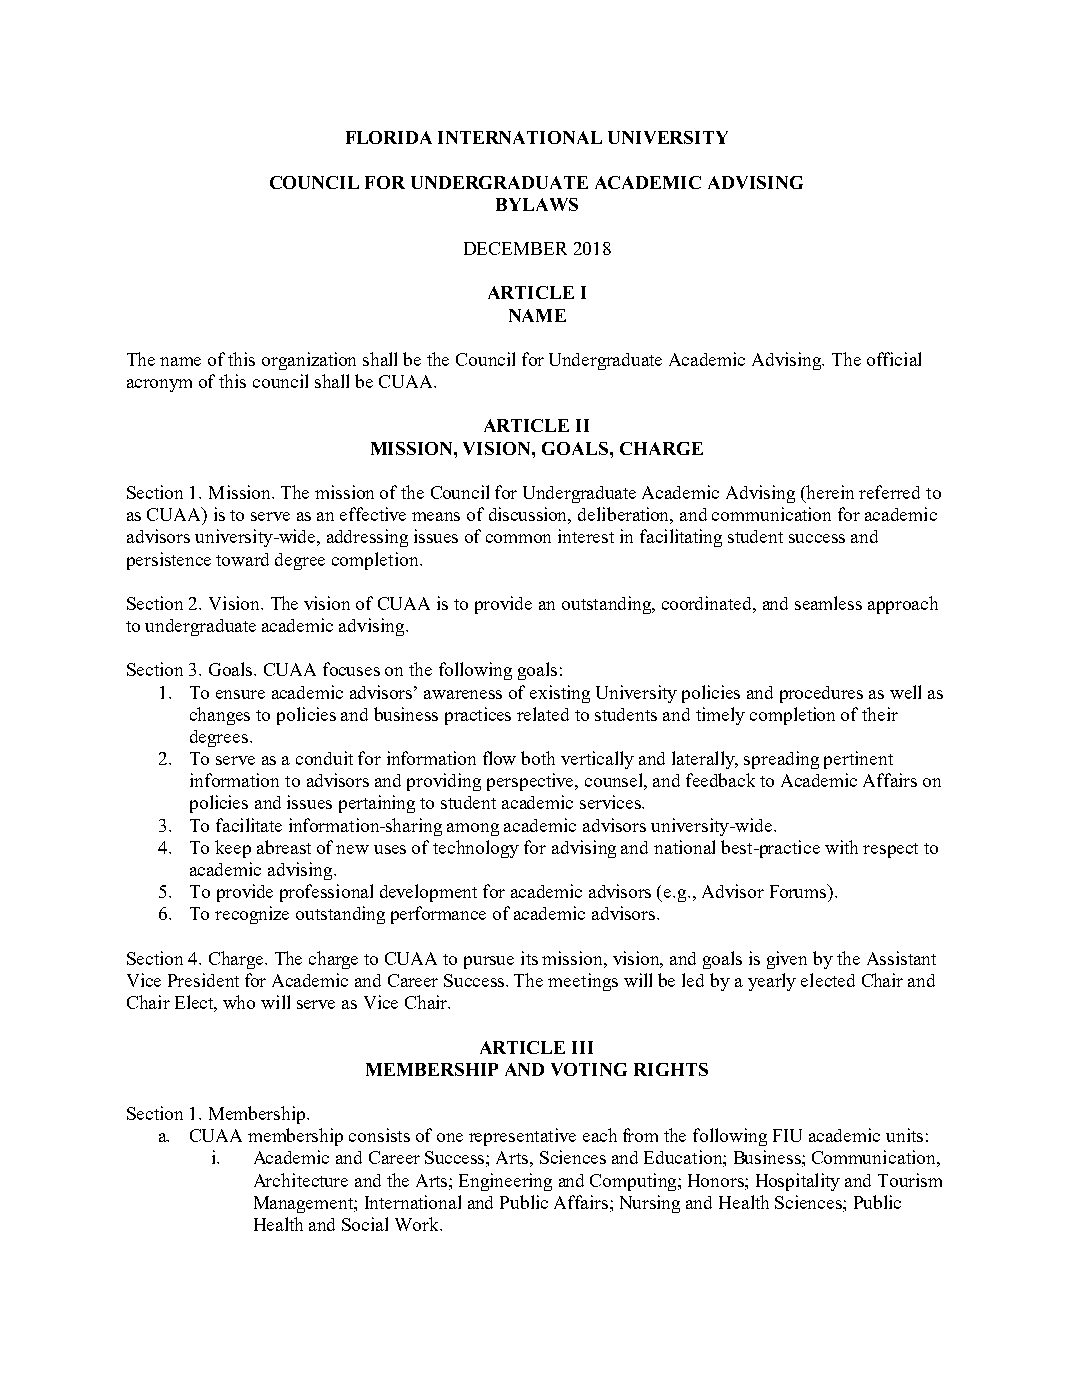 Image resolution: width=1074 pixels, height=1389 pixels. I want to click on herein, so click(830, 492).
